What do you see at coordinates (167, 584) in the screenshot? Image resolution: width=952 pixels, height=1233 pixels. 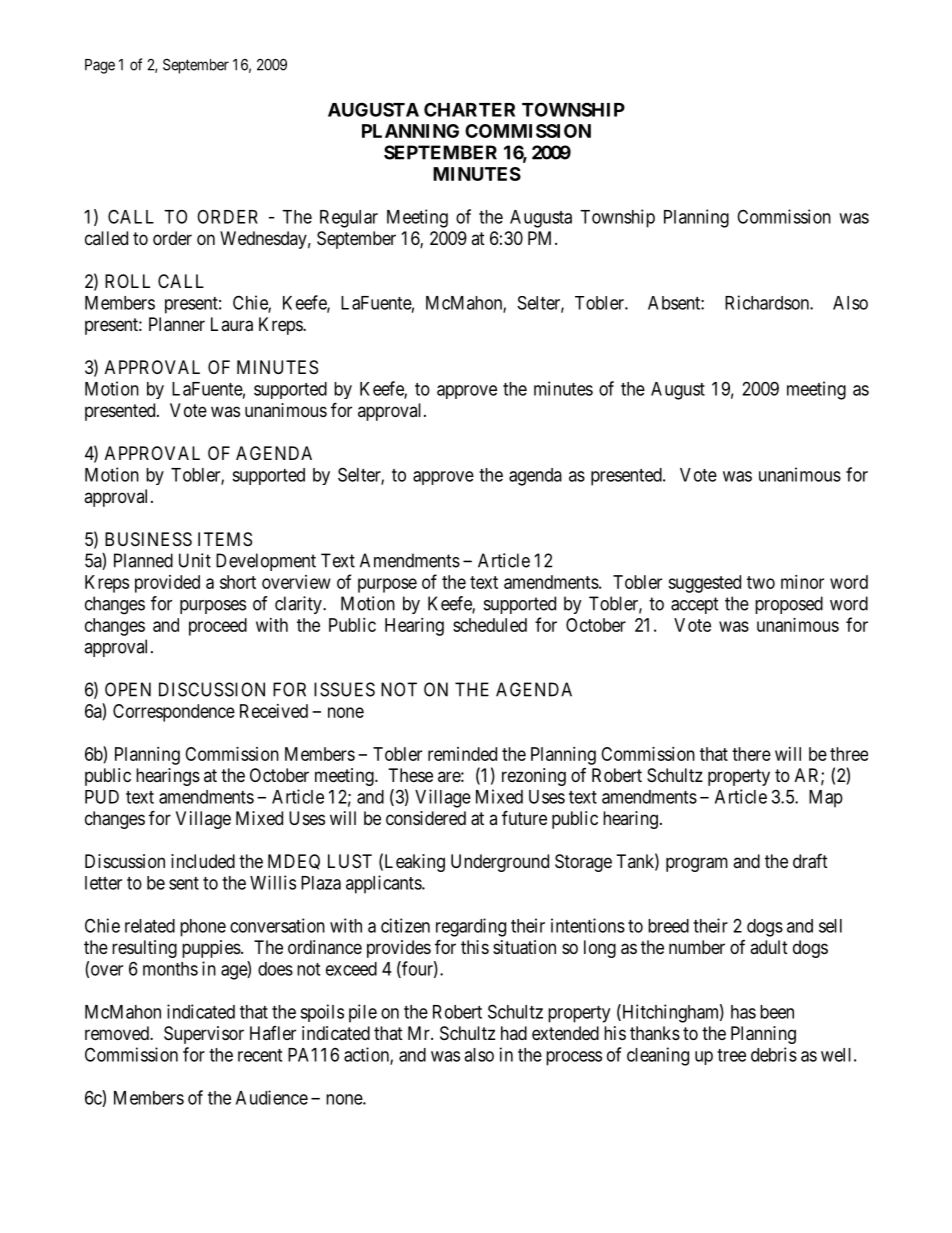 I see `provided` at bounding box center [167, 584].
